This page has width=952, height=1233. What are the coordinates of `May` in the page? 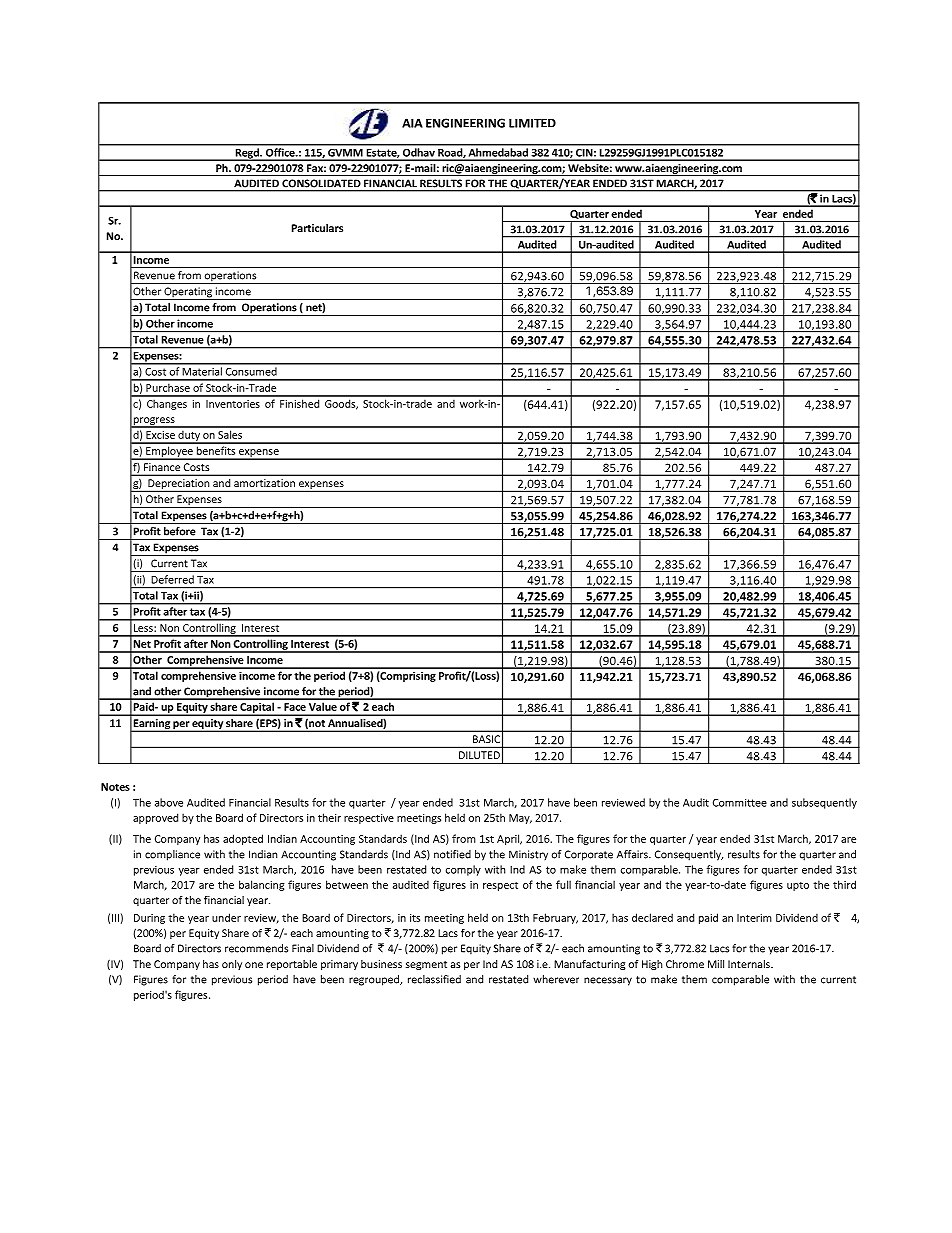 It's located at (520, 819).
